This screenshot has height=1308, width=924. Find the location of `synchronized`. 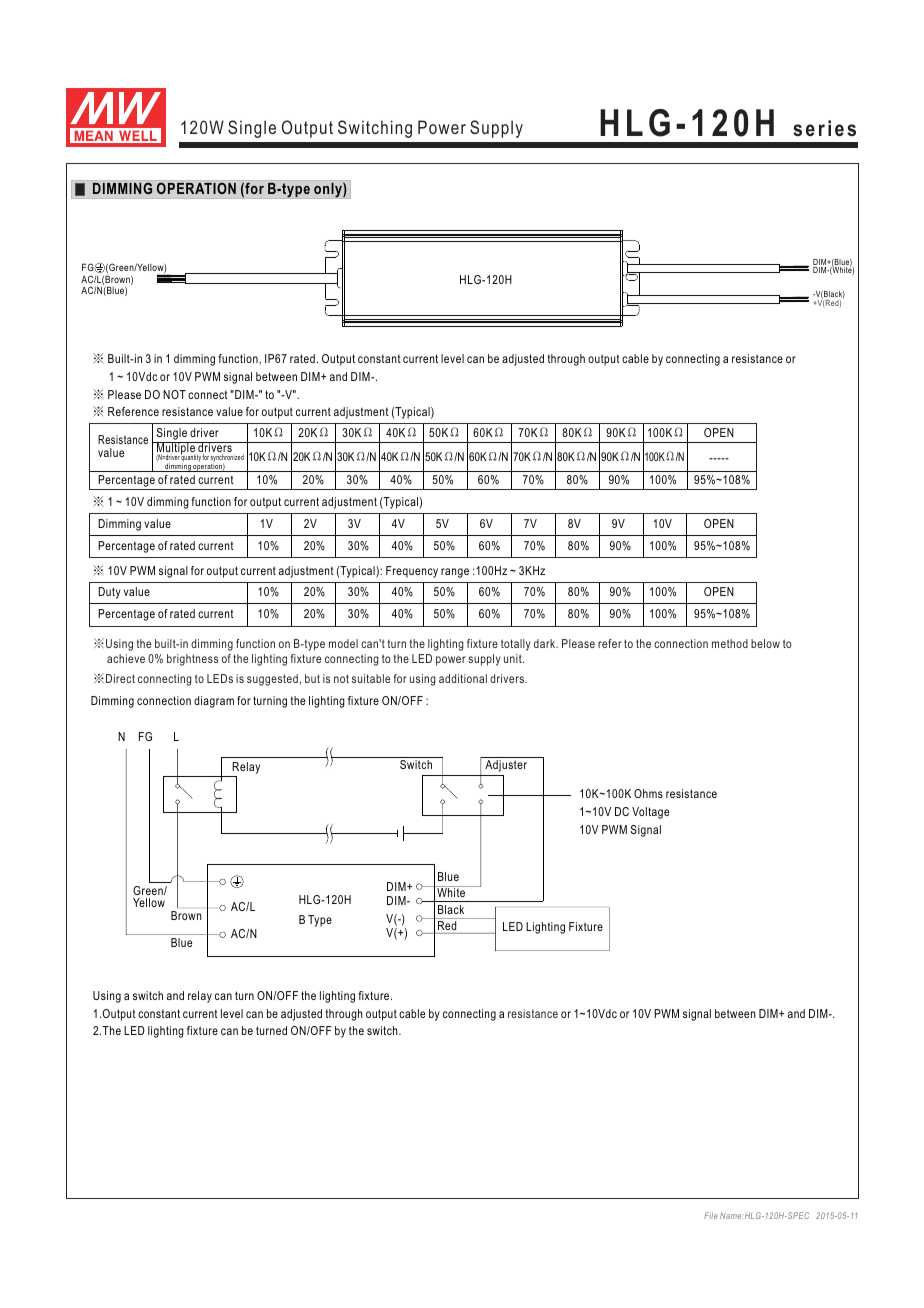

synchronized is located at coordinates (227, 459).
